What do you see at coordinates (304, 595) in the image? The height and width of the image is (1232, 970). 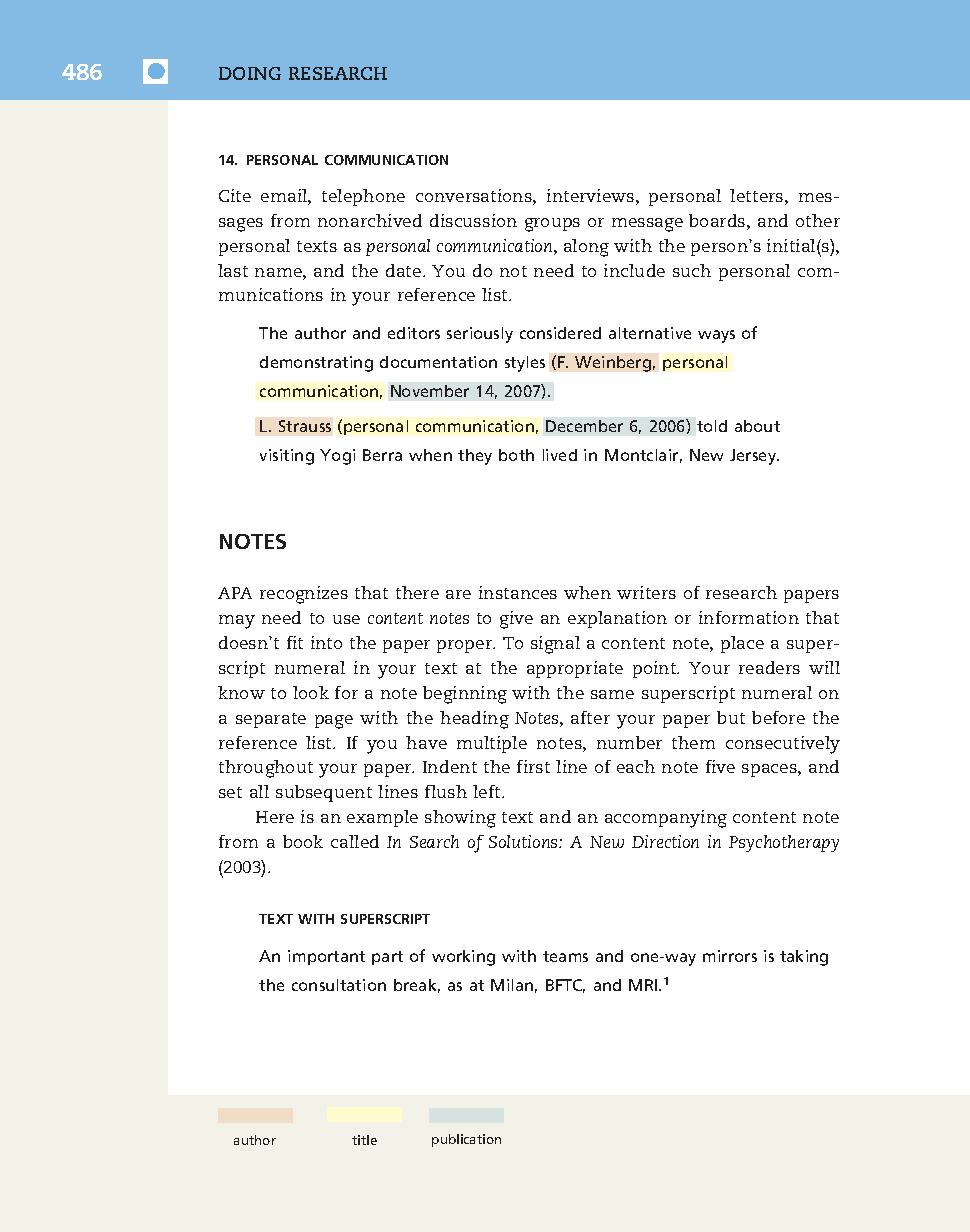 I see `recognizes` at bounding box center [304, 595].
